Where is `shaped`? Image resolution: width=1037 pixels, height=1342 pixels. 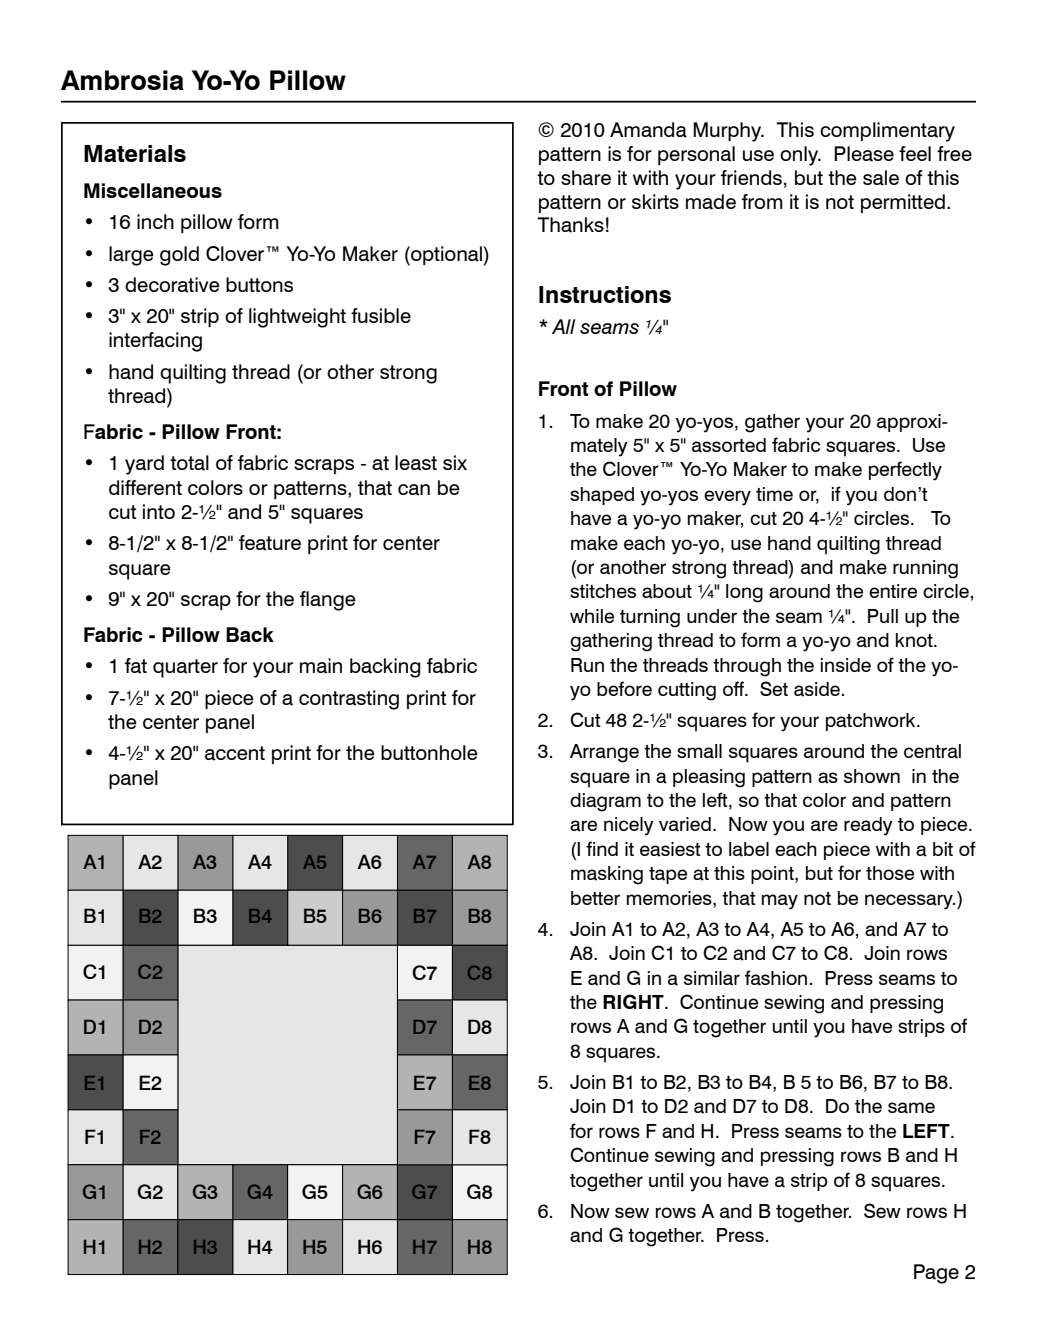
shaped is located at coordinates (602, 496).
